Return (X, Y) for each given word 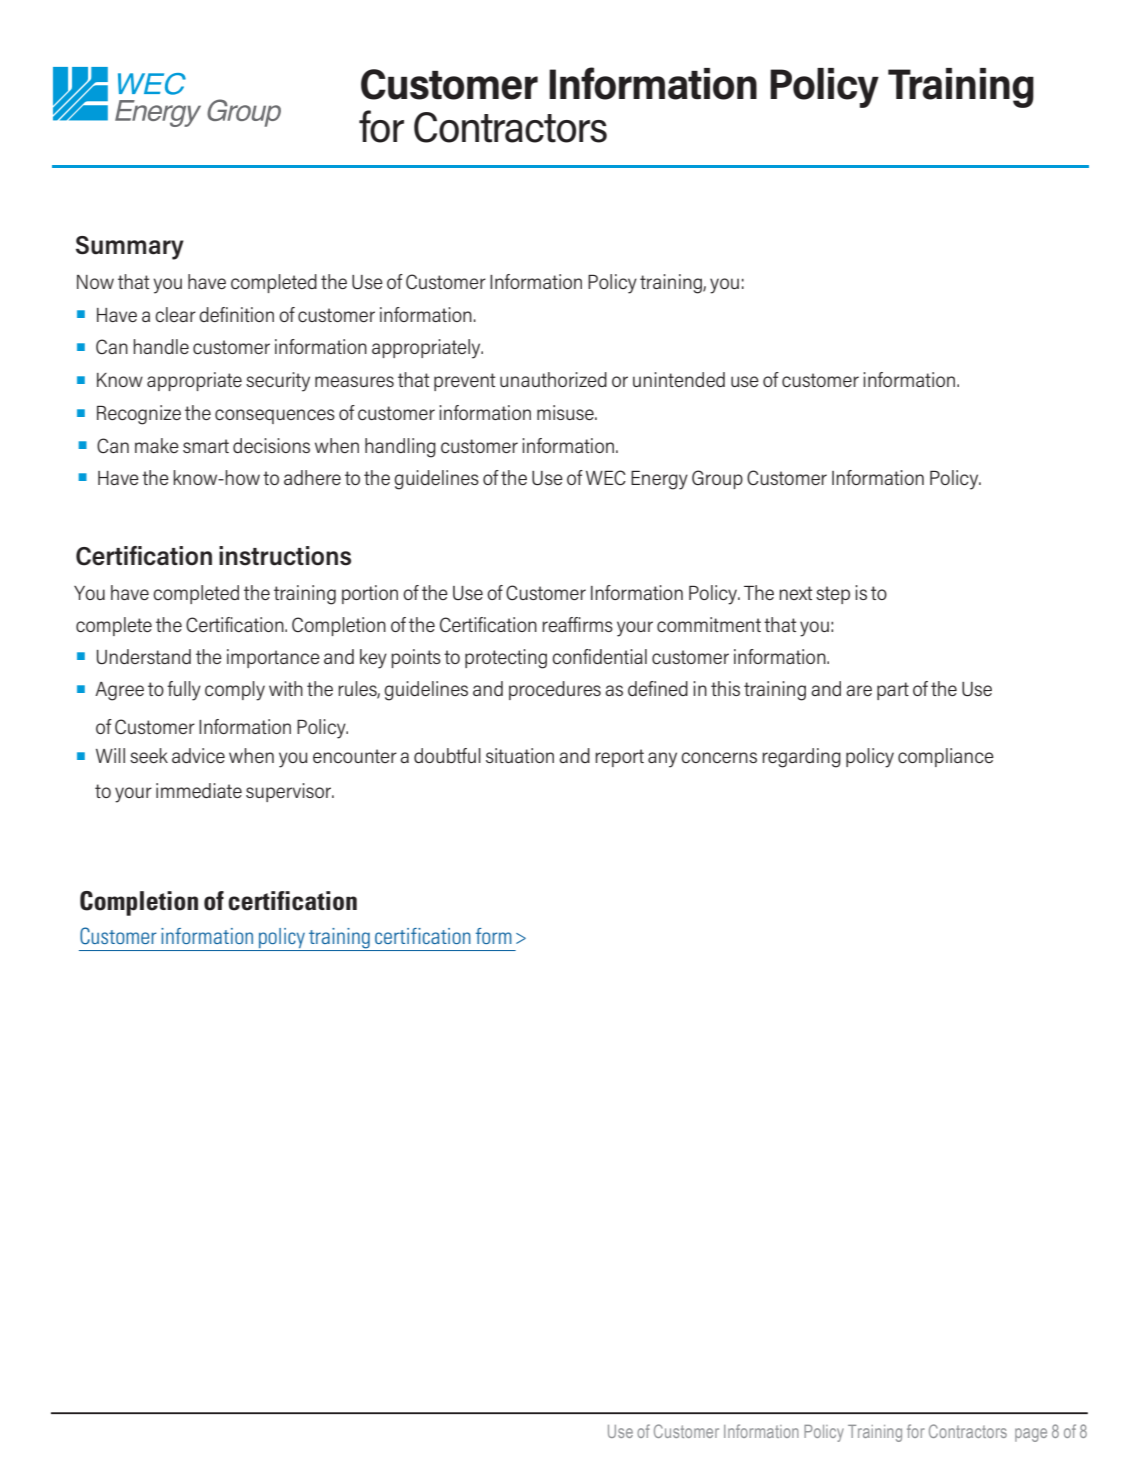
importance (273, 658)
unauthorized (553, 379)
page (1031, 1435)
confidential (599, 656)
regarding (801, 758)
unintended (679, 379)
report (619, 758)
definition (236, 314)
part (893, 691)
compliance (946, 757)
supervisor (290, 792)
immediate (199, 790)
